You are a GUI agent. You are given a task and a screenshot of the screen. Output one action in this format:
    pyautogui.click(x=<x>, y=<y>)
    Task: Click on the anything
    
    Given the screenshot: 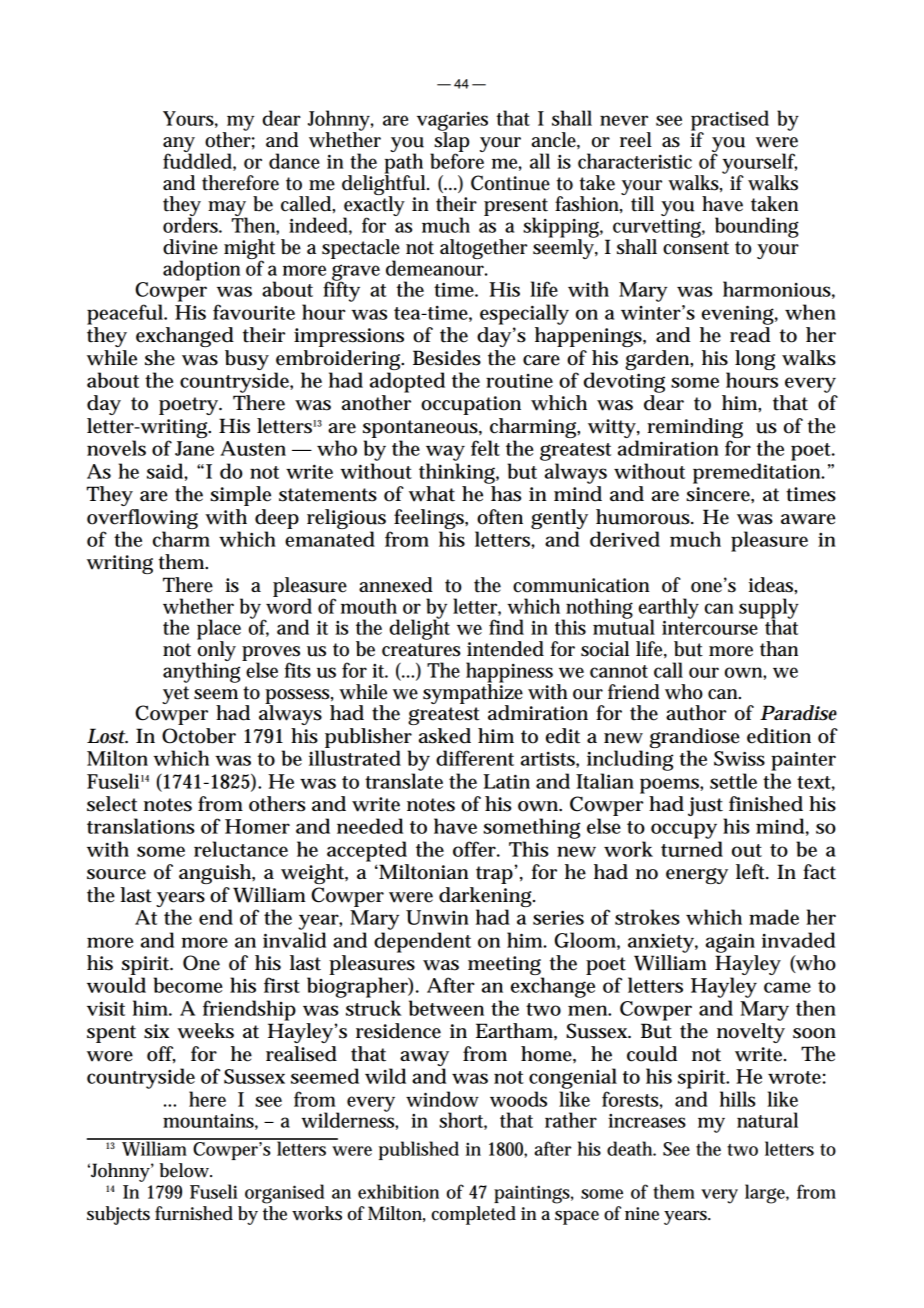 What is the action you would take?
    pyautogui.click(x=203, y=671)
